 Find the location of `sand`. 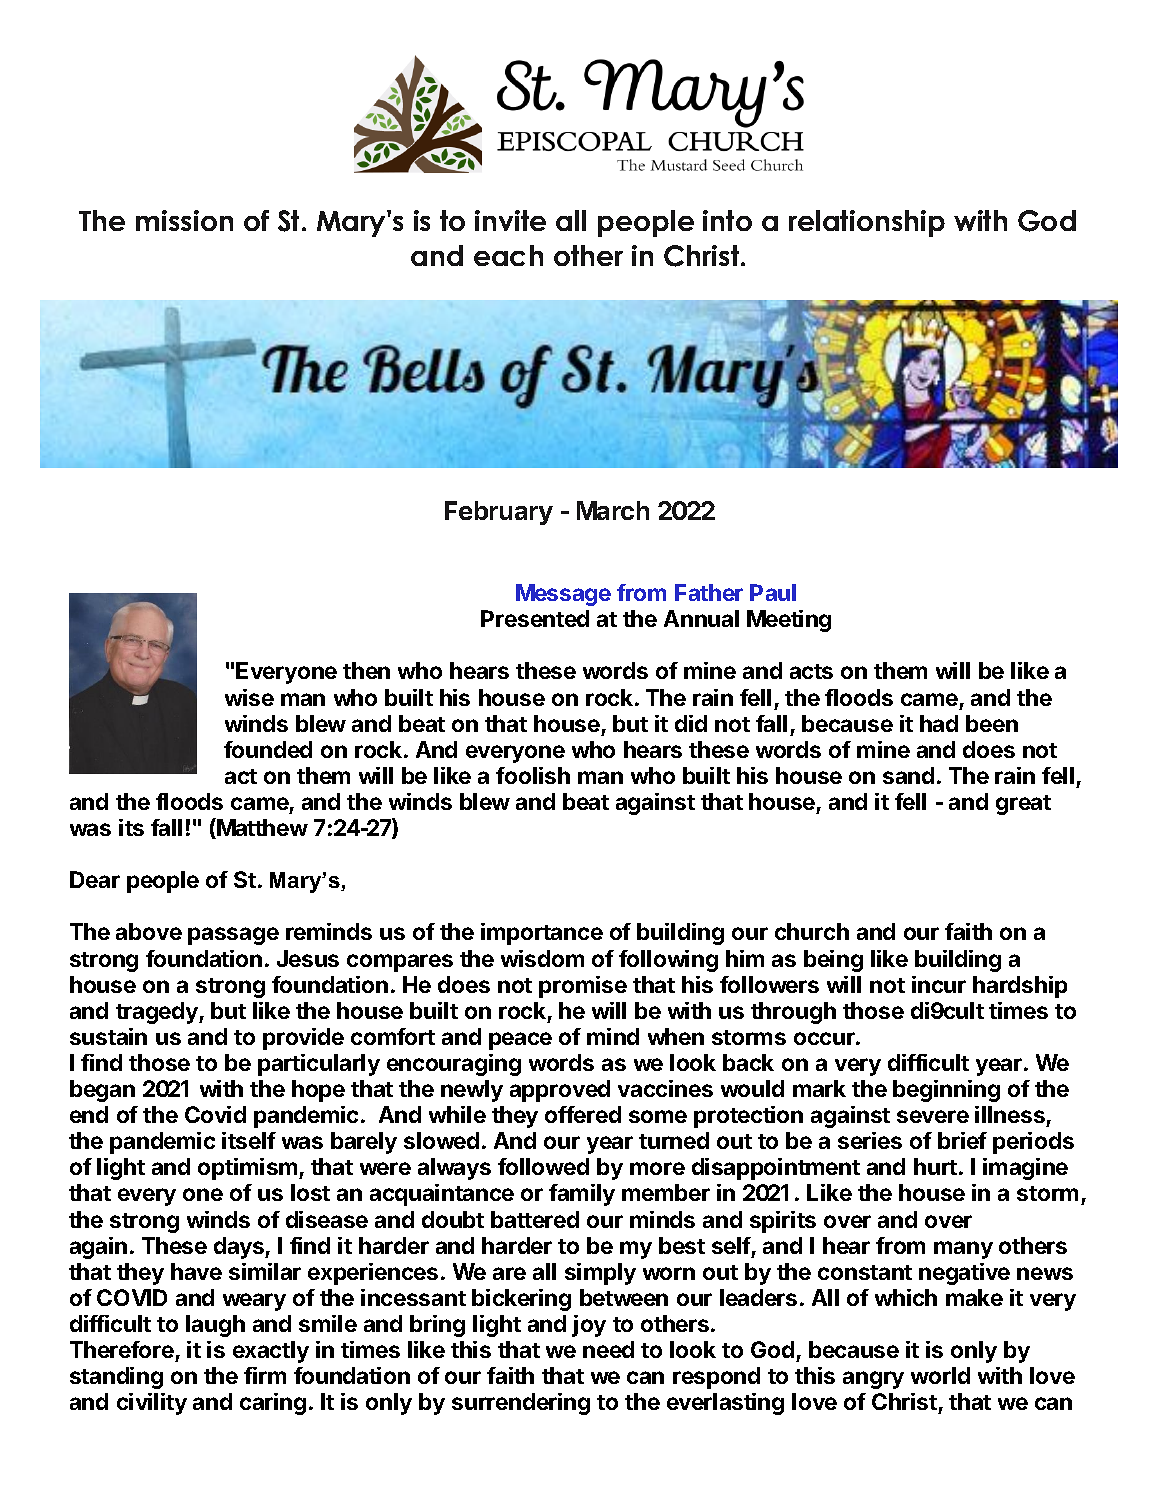

sand is located at coordinates (908, 775).
